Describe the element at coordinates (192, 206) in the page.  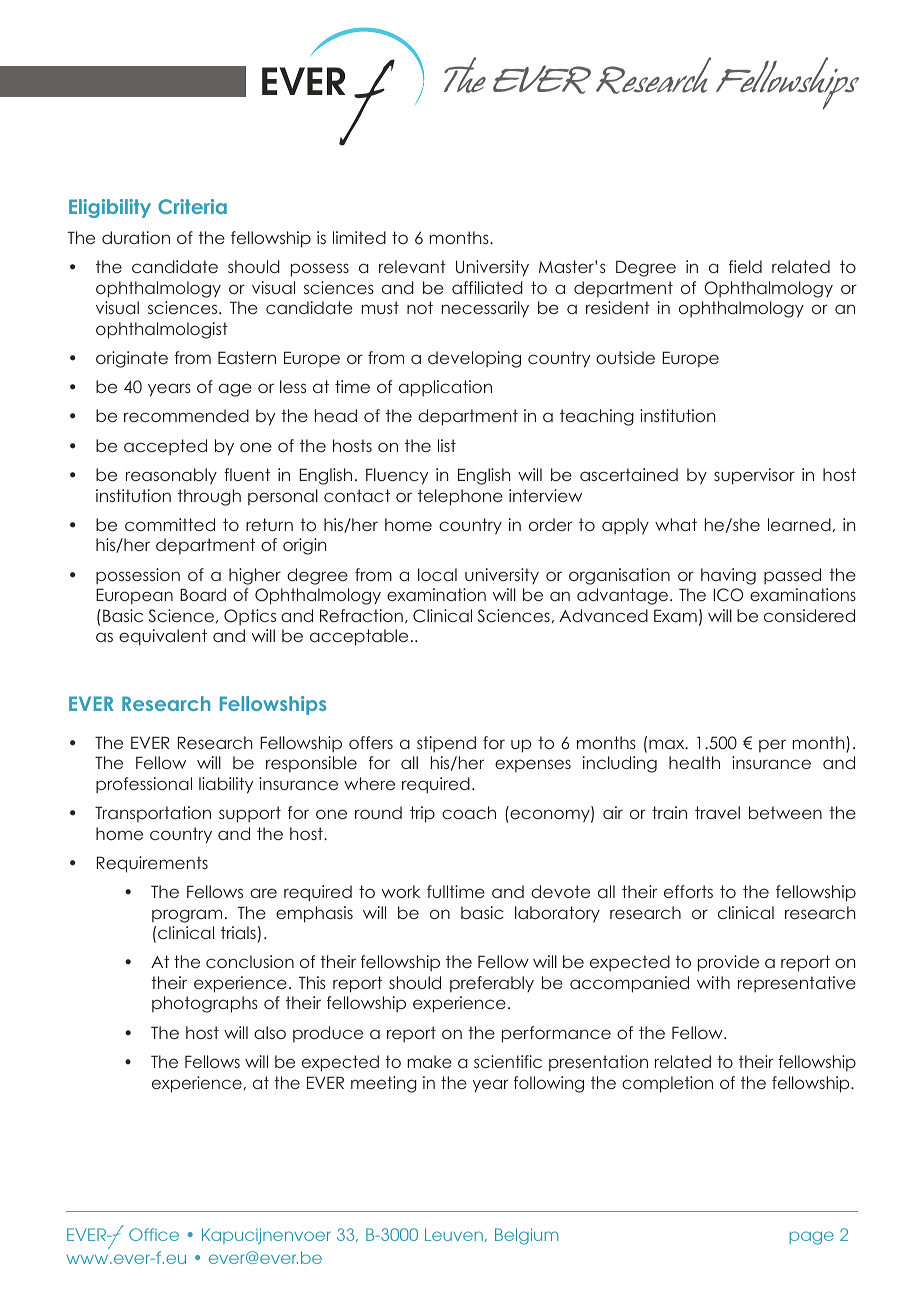
I see `Criteria` at that location.
